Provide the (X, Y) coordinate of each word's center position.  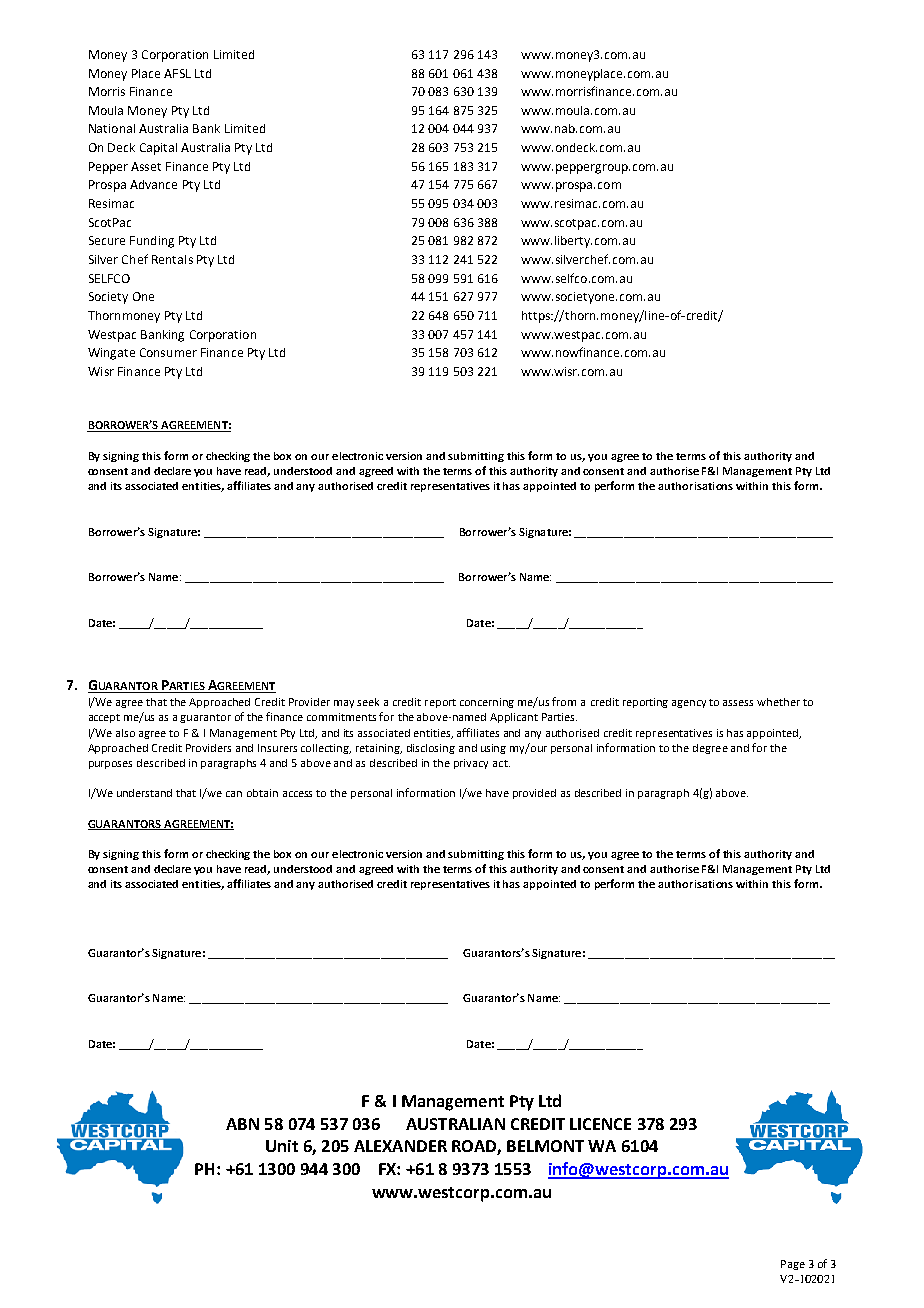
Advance (153, 184)
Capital (158, 149)
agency (689, 704)
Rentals (172, 259)
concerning (487, 703)
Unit (282, 1146)
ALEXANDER (400, 1146)
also (125, 733)
